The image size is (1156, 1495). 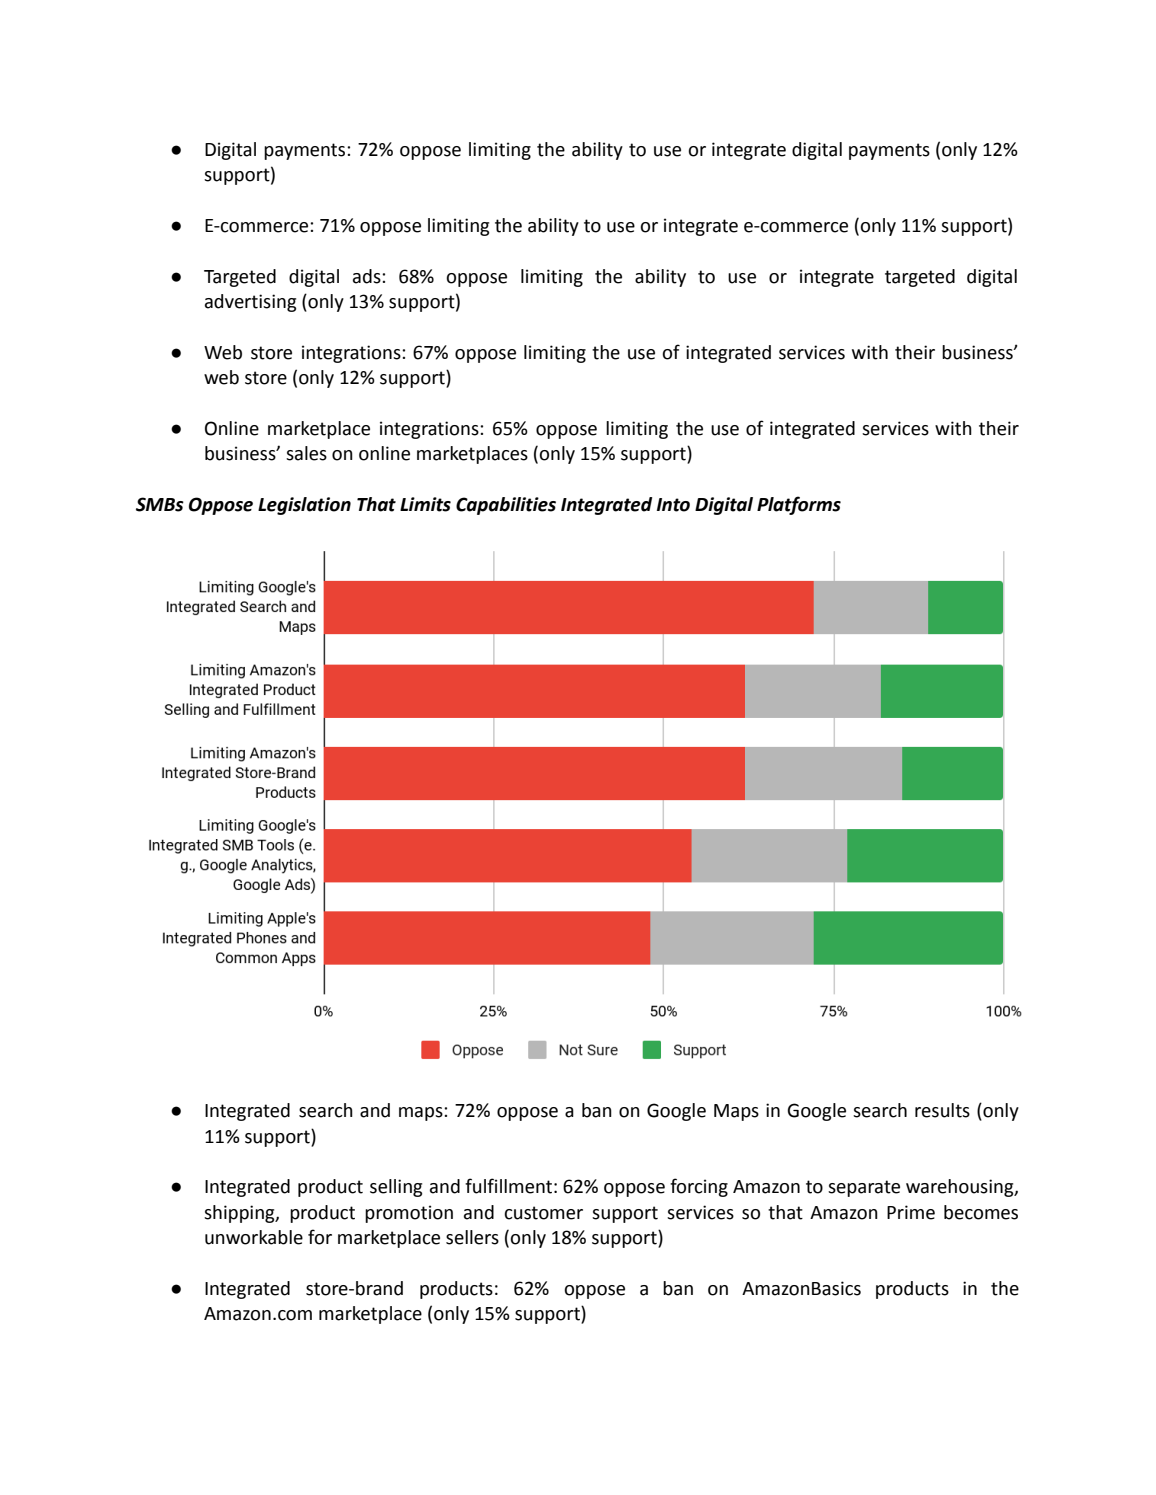 What do you see at coordinates (368, 276) in the screenshot?
I see `ads` at bounding box center [368, 276].
